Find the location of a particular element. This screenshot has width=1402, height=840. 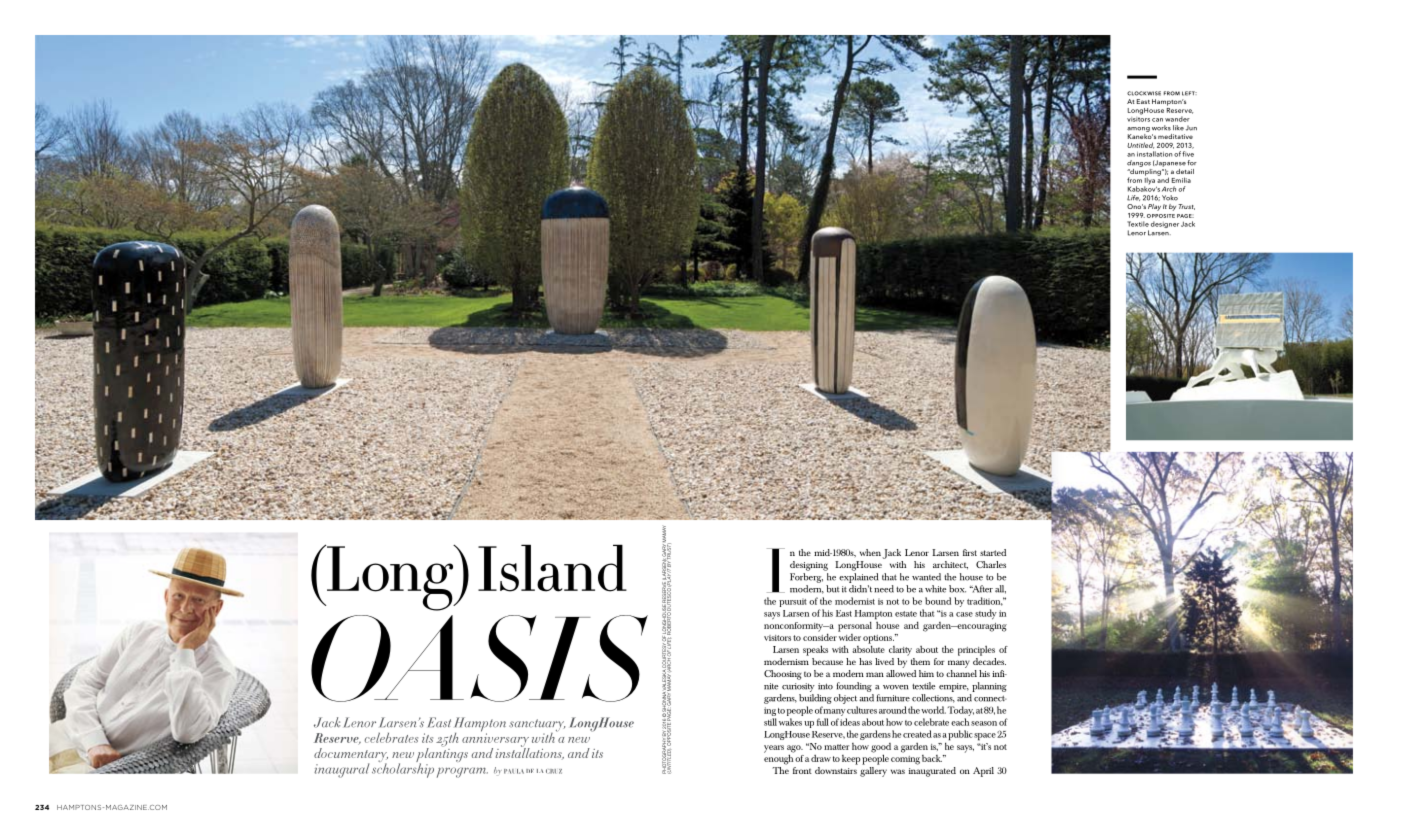

clockwise is located at coordinates (1144, 93).
